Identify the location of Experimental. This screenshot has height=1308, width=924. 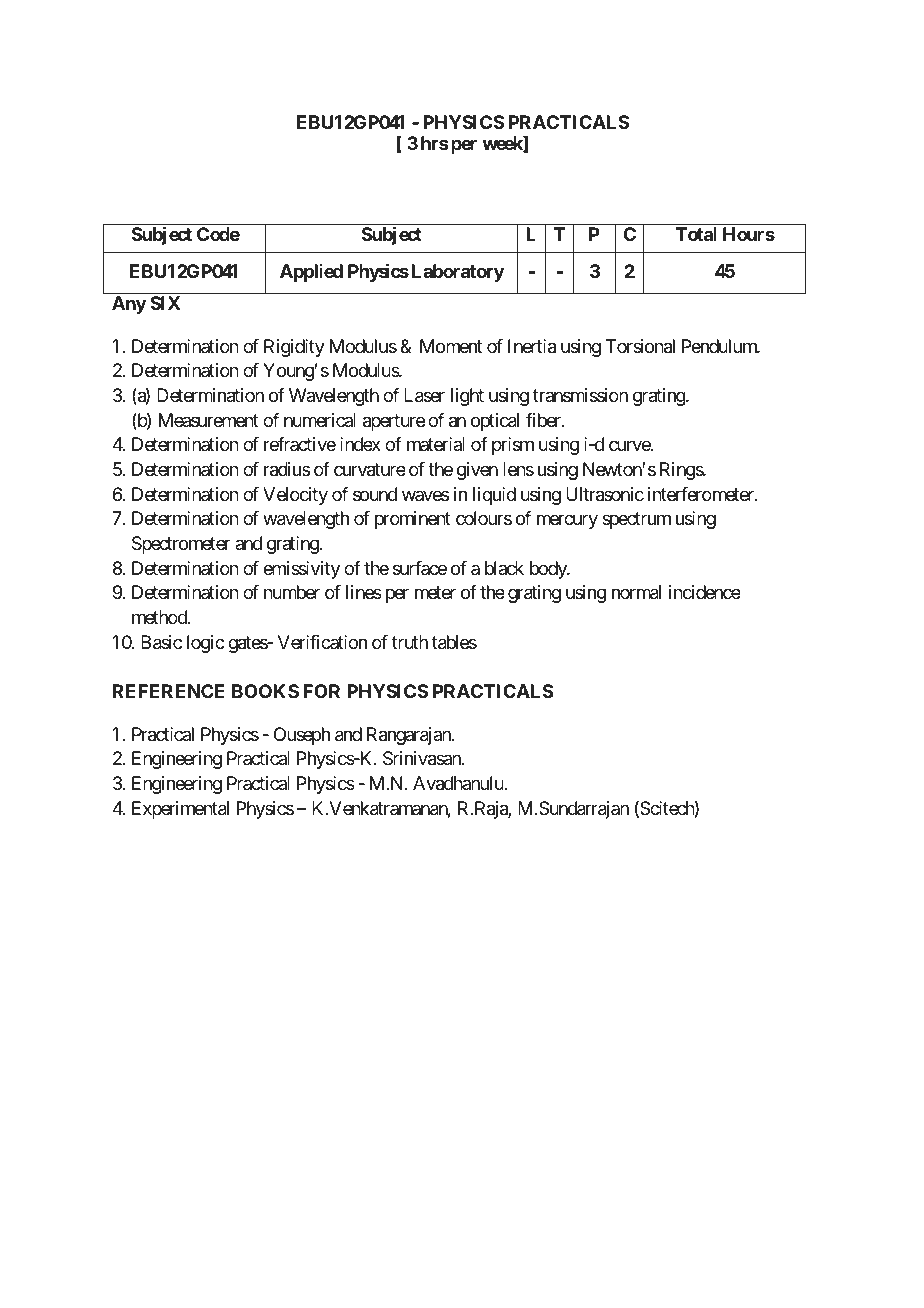
(180, 810).
